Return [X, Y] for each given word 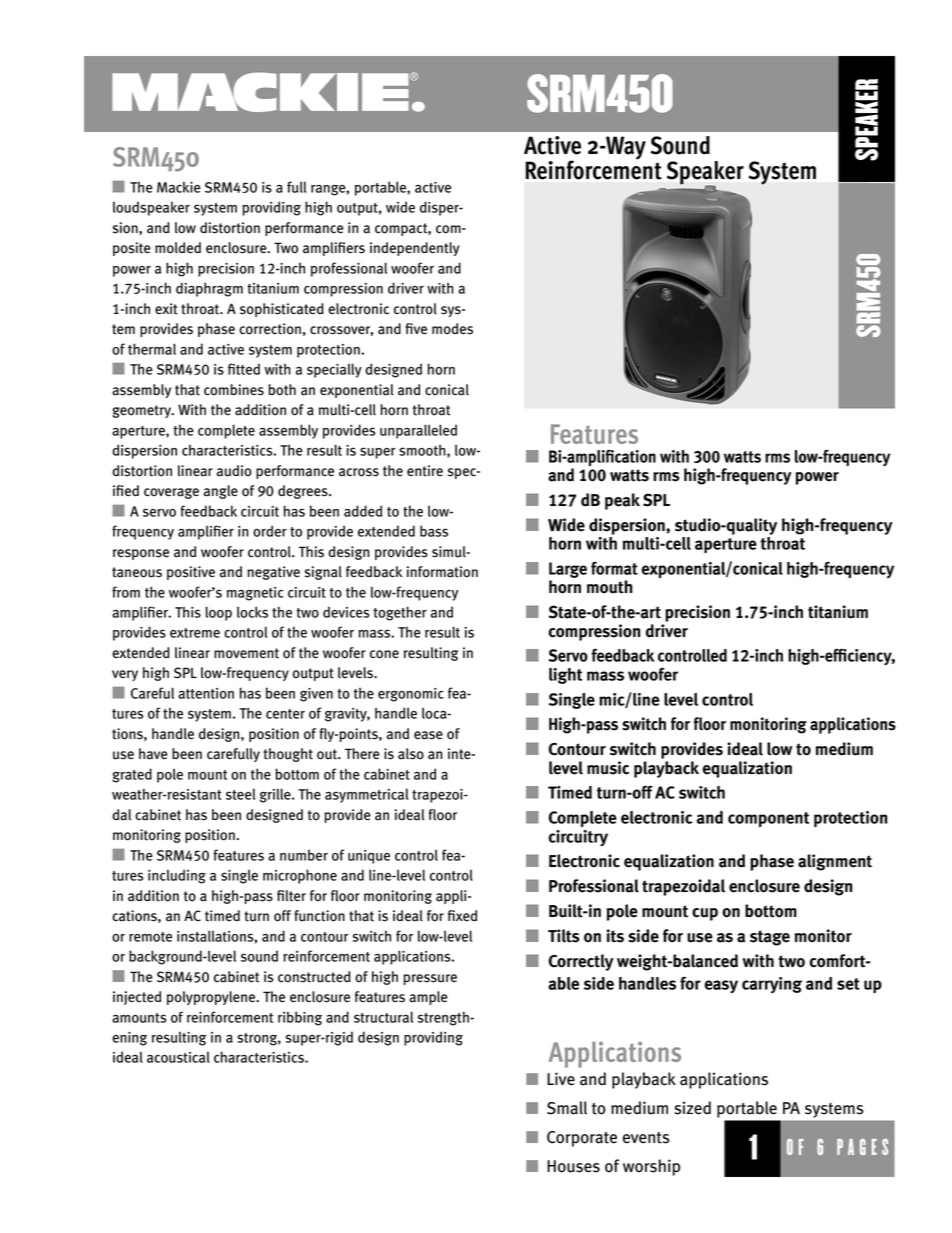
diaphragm [209, 289]
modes [452, 329]
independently [415, 249]
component [768, 819]
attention [206, 693]
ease [428, 735]
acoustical [178, 1057]
